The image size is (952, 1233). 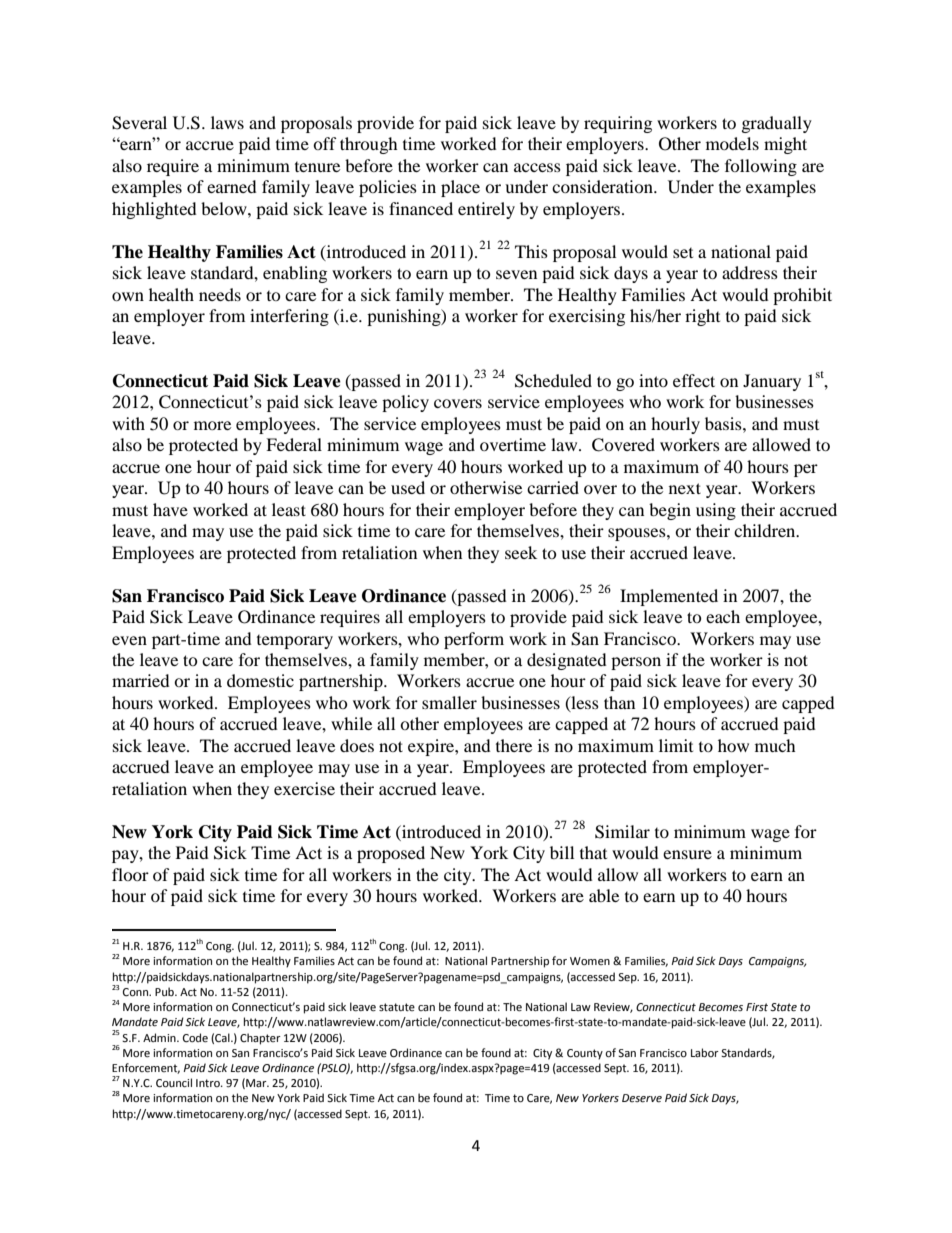 I want to click on Council, so click(x=174, y=1083).
